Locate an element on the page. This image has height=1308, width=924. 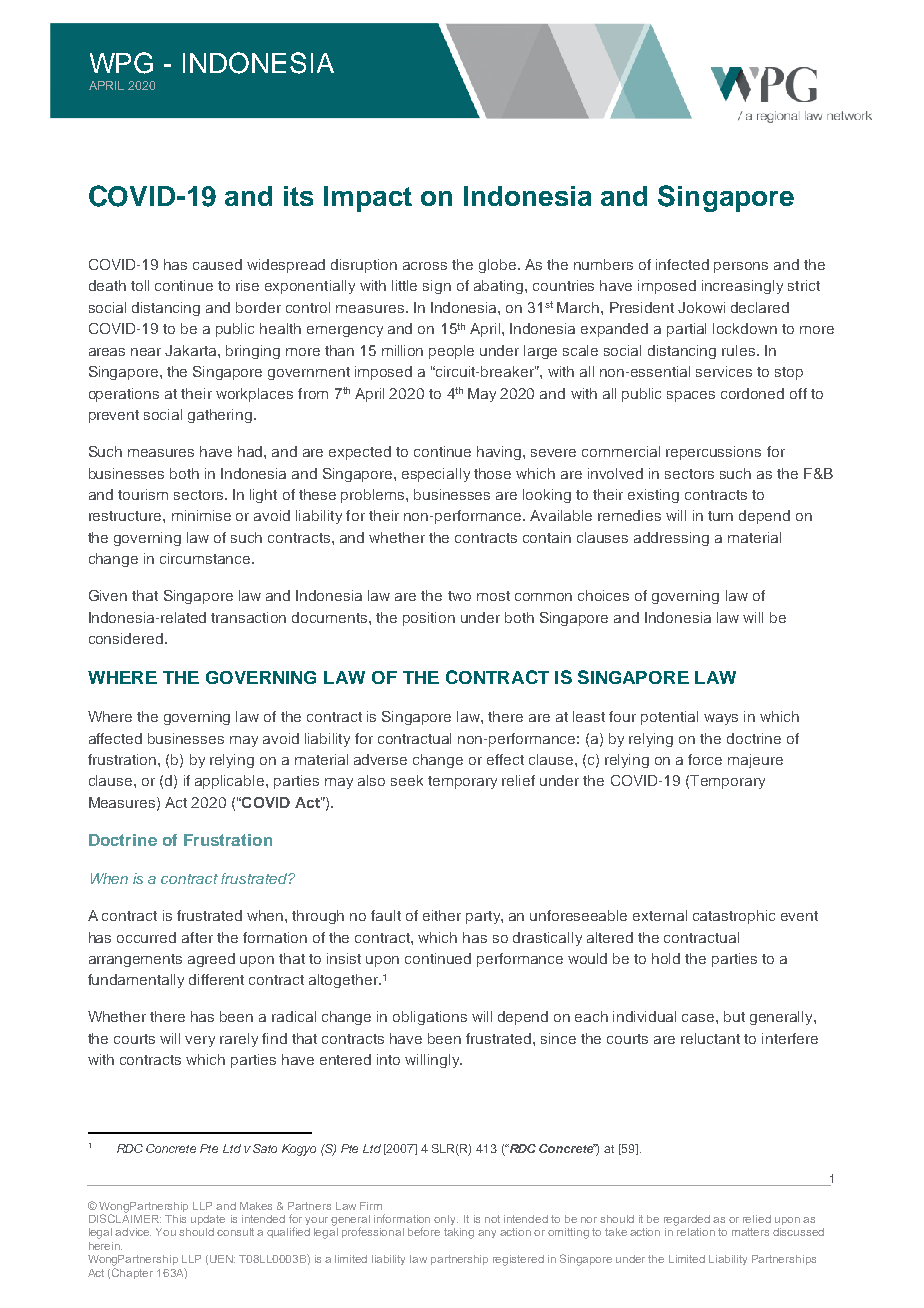
either is located at coordinates (442, 915).
